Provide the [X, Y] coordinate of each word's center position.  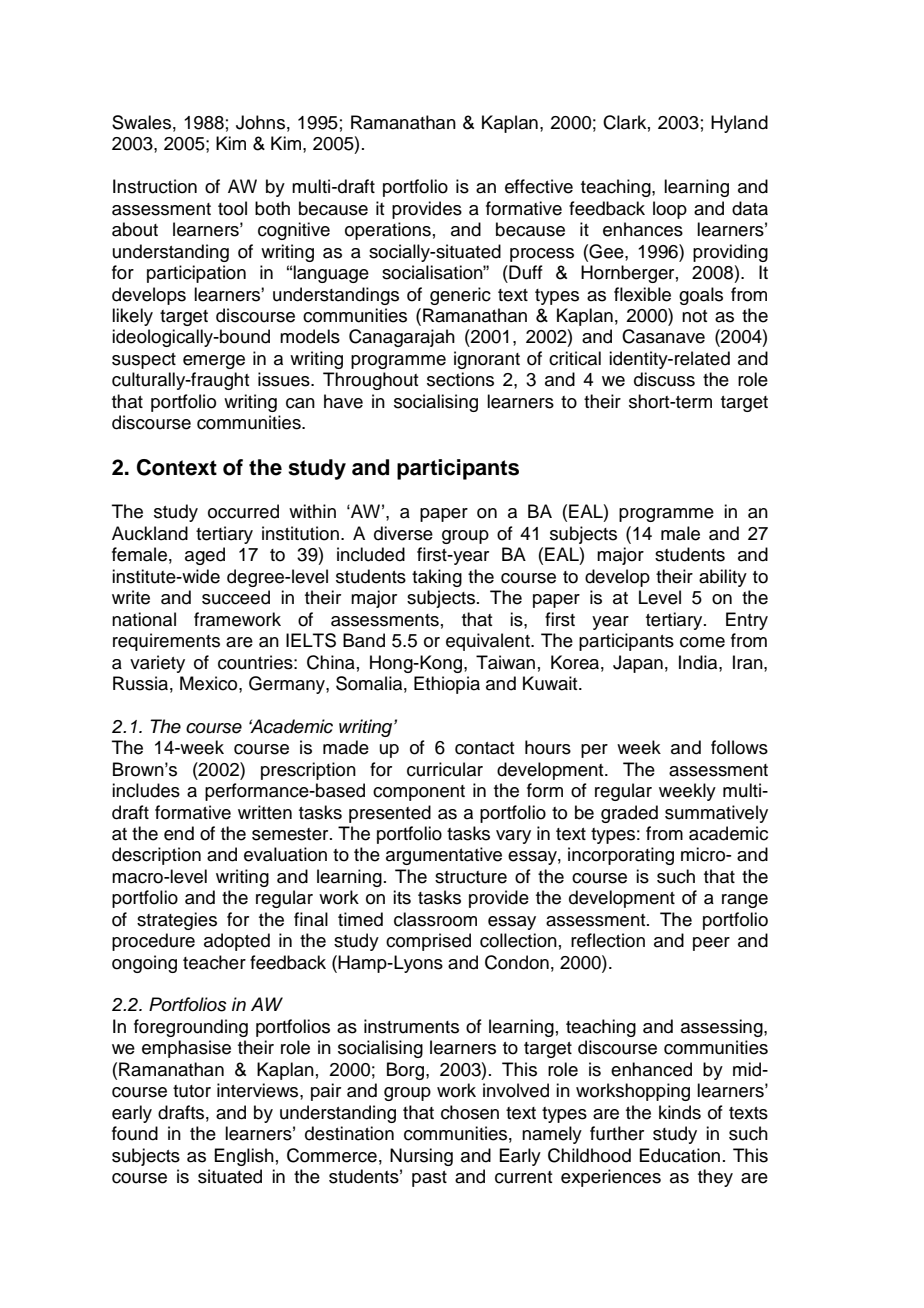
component [419, 793]
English [244, 1157]
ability [723, 578]
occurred [243, 511]
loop [670, 210]
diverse [403, 533]
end [179, 833]
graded [629, 814]
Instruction [155, 186]
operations [388, 231]
